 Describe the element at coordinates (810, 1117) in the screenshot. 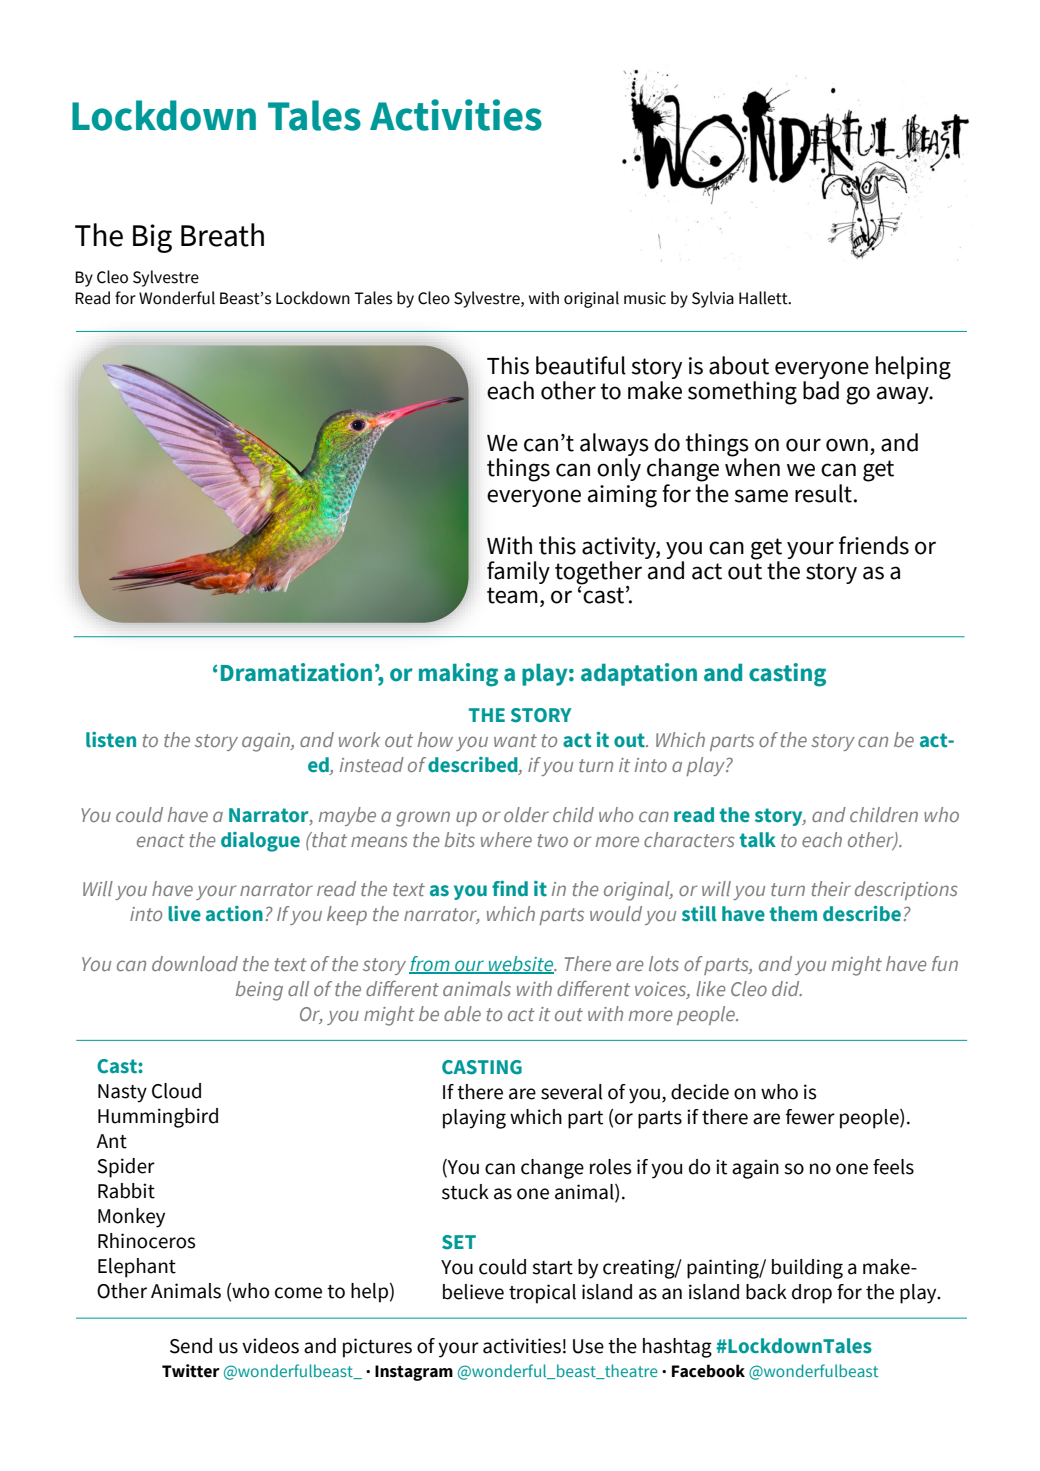

I see `fewer` at that location.
